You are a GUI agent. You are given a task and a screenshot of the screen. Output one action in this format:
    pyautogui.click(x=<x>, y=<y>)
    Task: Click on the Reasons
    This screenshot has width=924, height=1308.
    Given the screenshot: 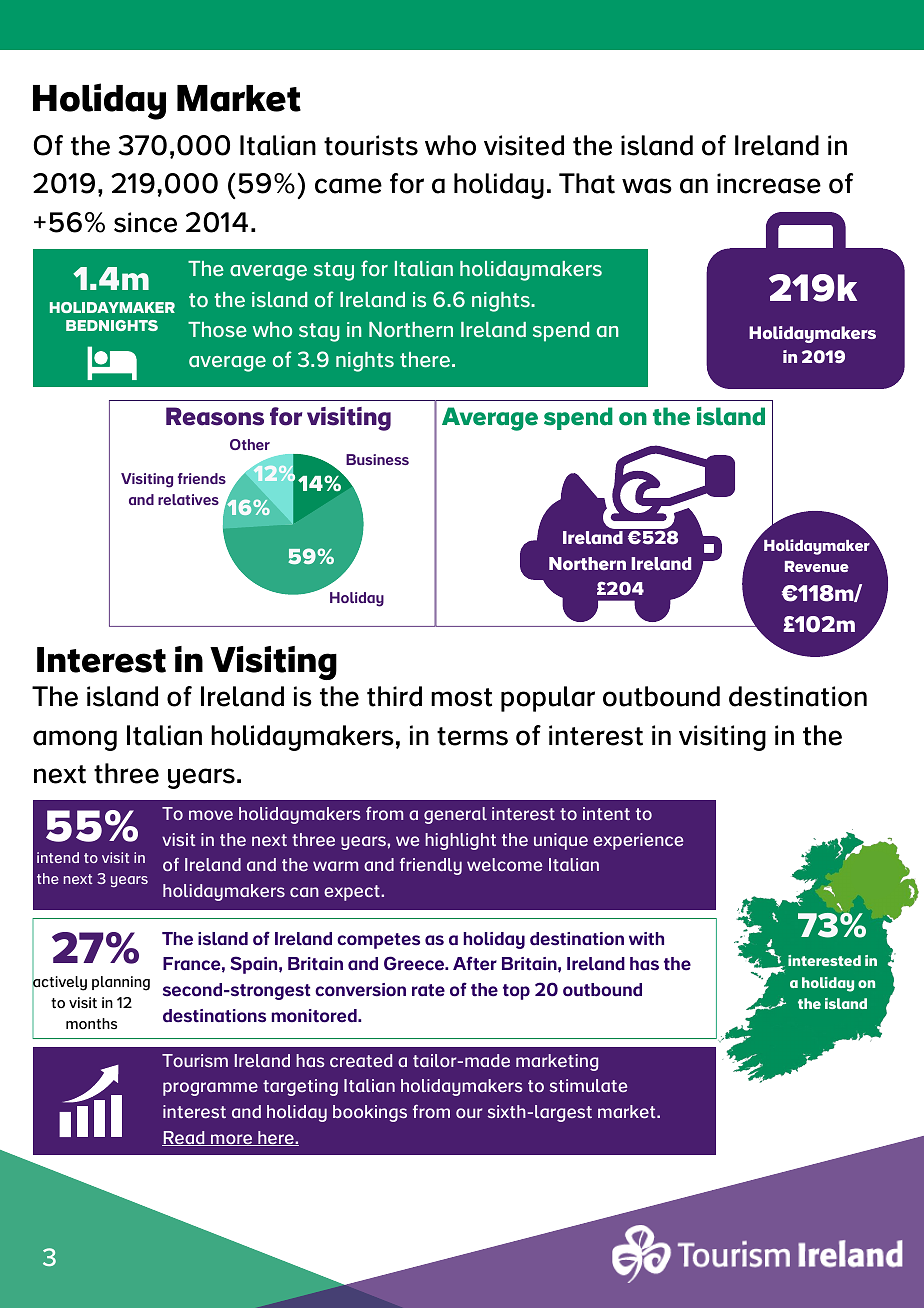 What is the action you would take?
    pyautogui.click(x=215, y=416)
